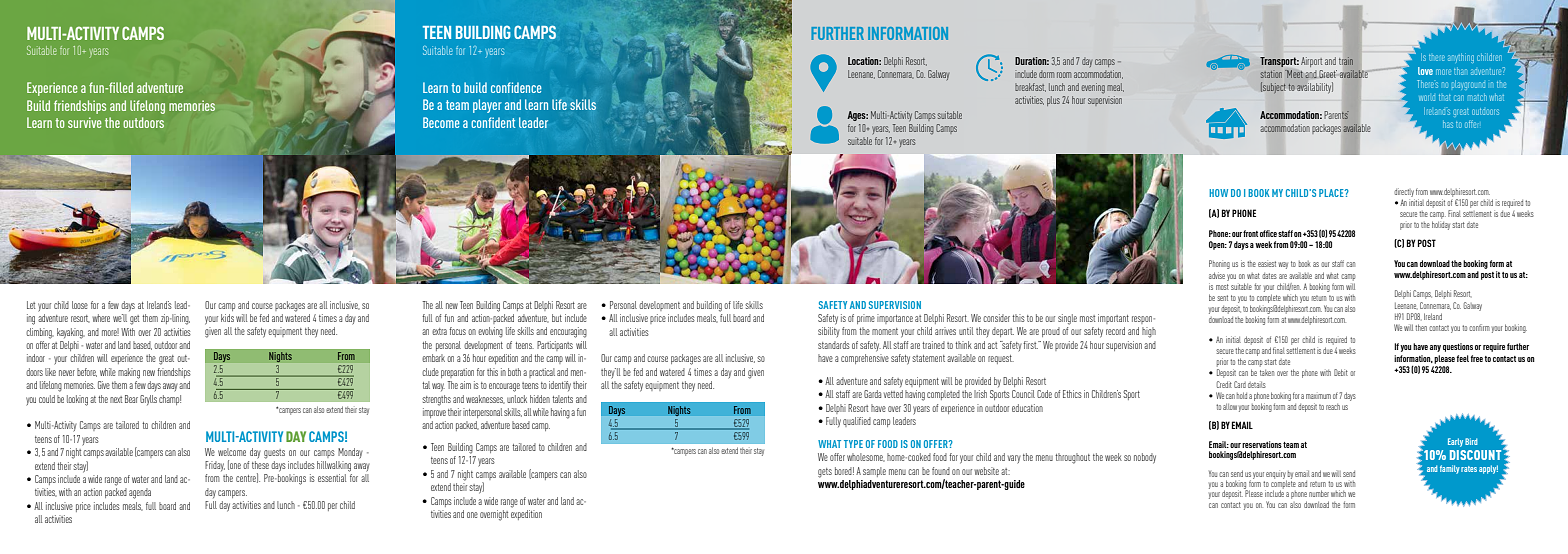 The height and width of the screenshot is (554, 1568). I want to click on survive, so click(85, 122).
